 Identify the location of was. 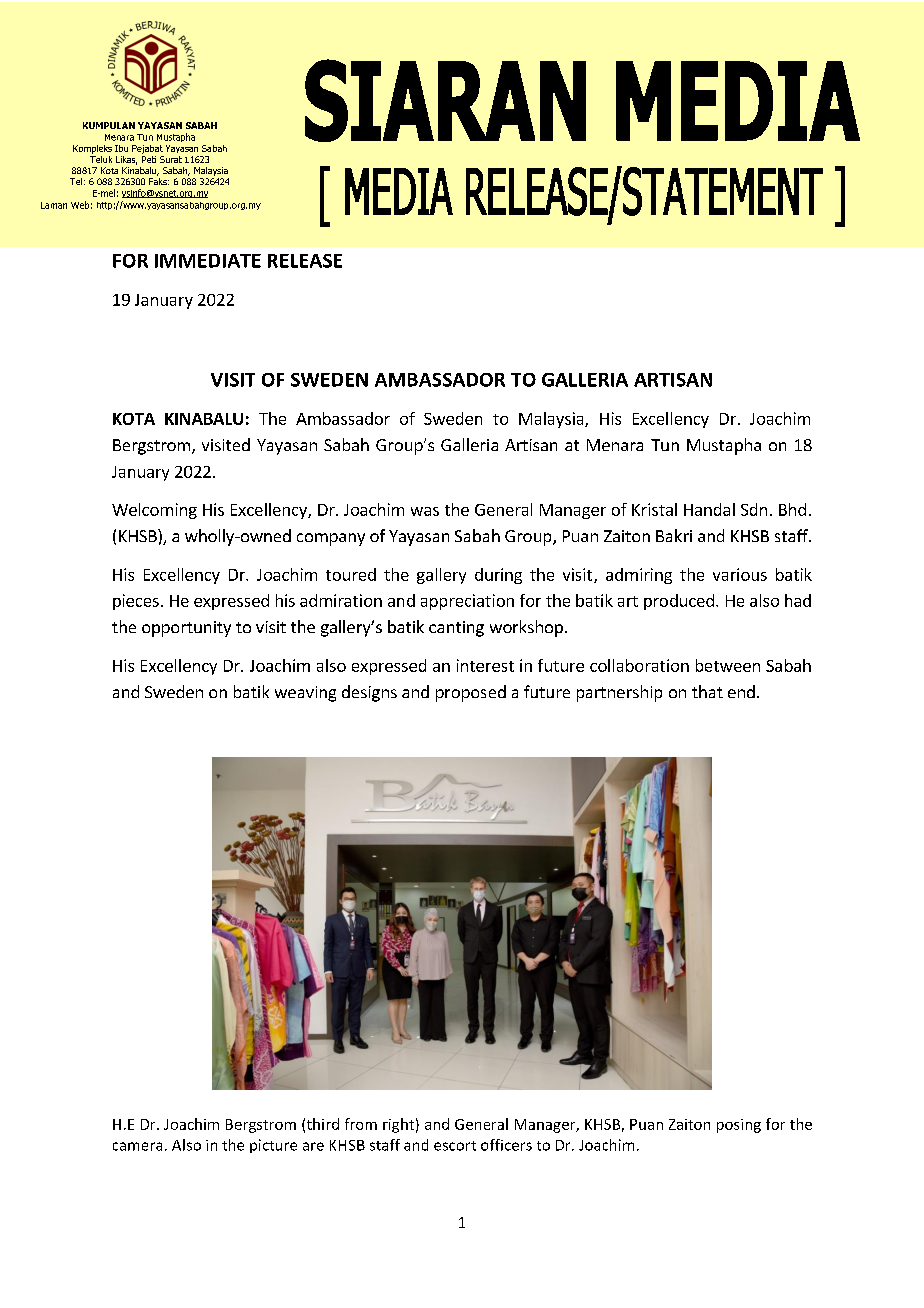
(425, 511).
